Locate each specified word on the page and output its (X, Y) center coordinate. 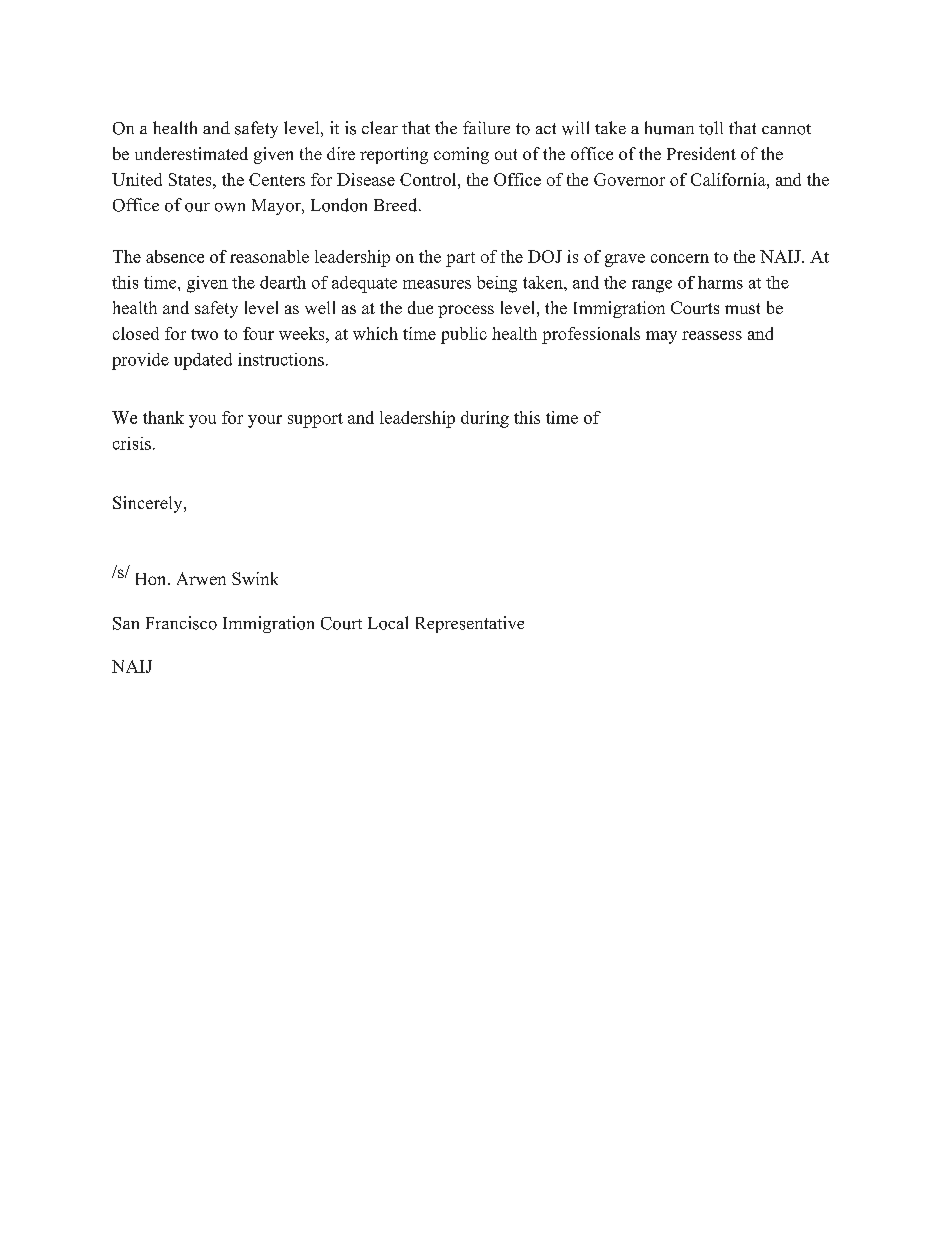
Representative (470, 624)
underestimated (191, 153)
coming (461, 155)
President (701, 153)
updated (203, 361)
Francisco (181, 623)
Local (388, 623)
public (464, 335)
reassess (712, 335)
